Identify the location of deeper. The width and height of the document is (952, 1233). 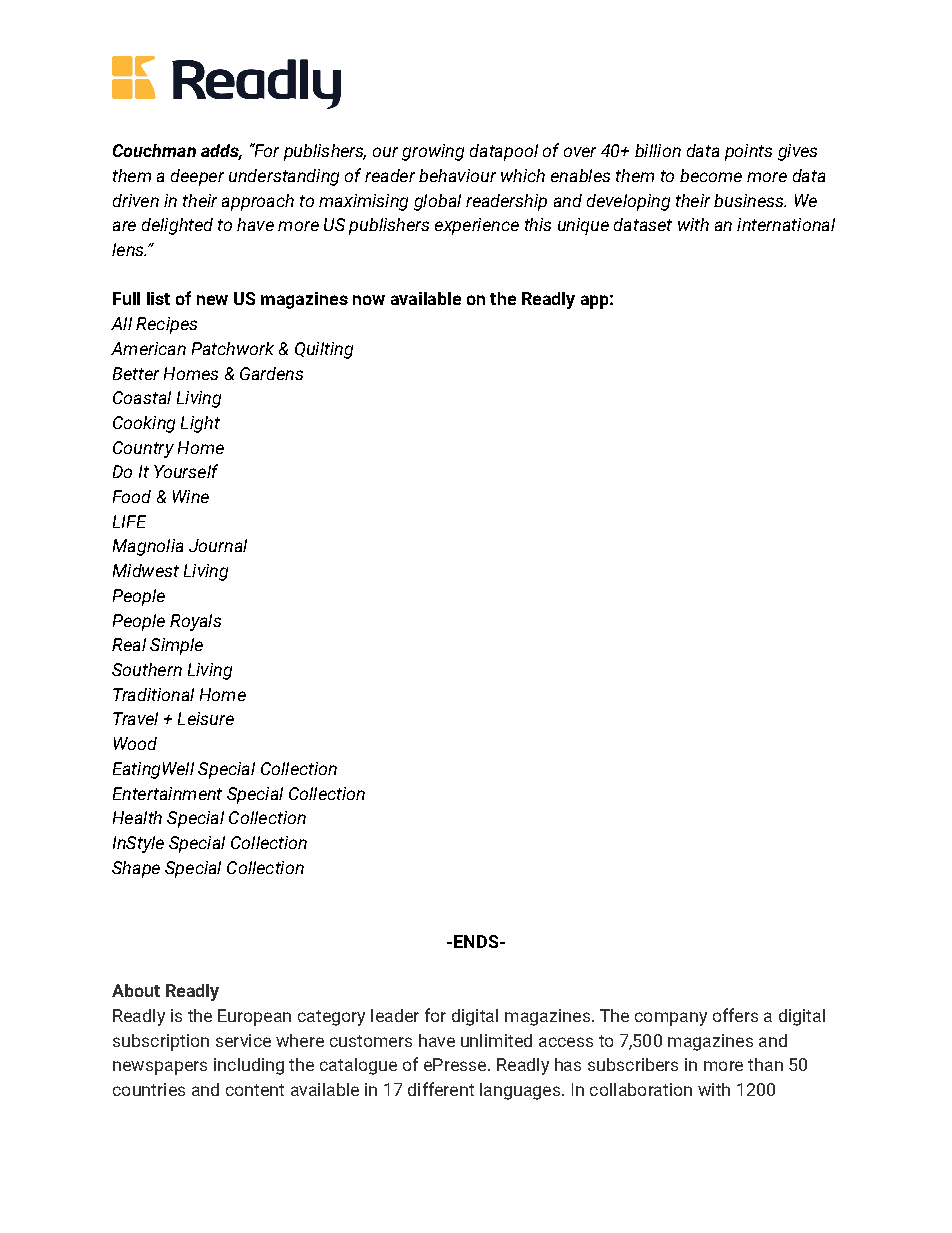
(197, 177).
